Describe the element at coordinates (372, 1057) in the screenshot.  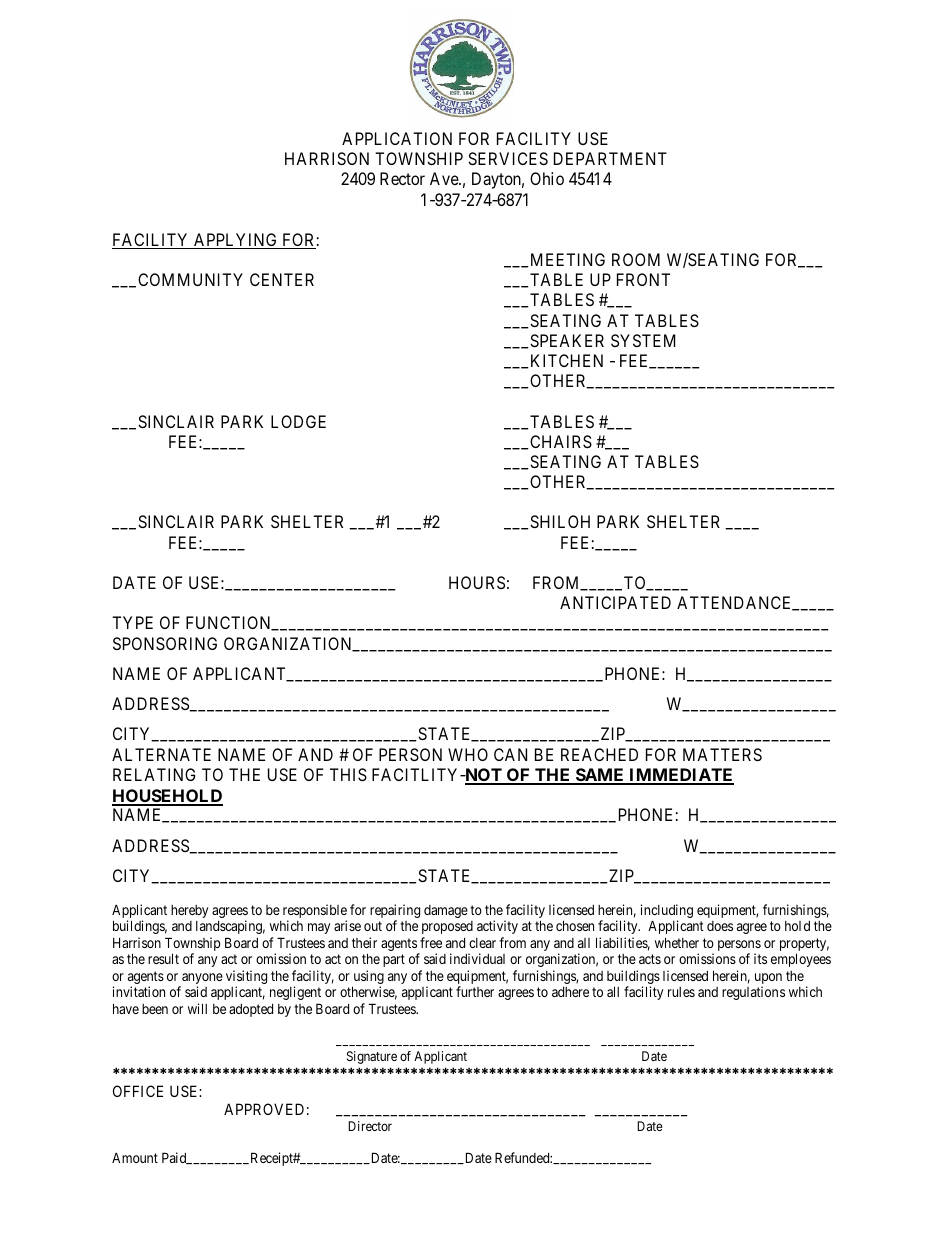
I see `Signature` at that location.
